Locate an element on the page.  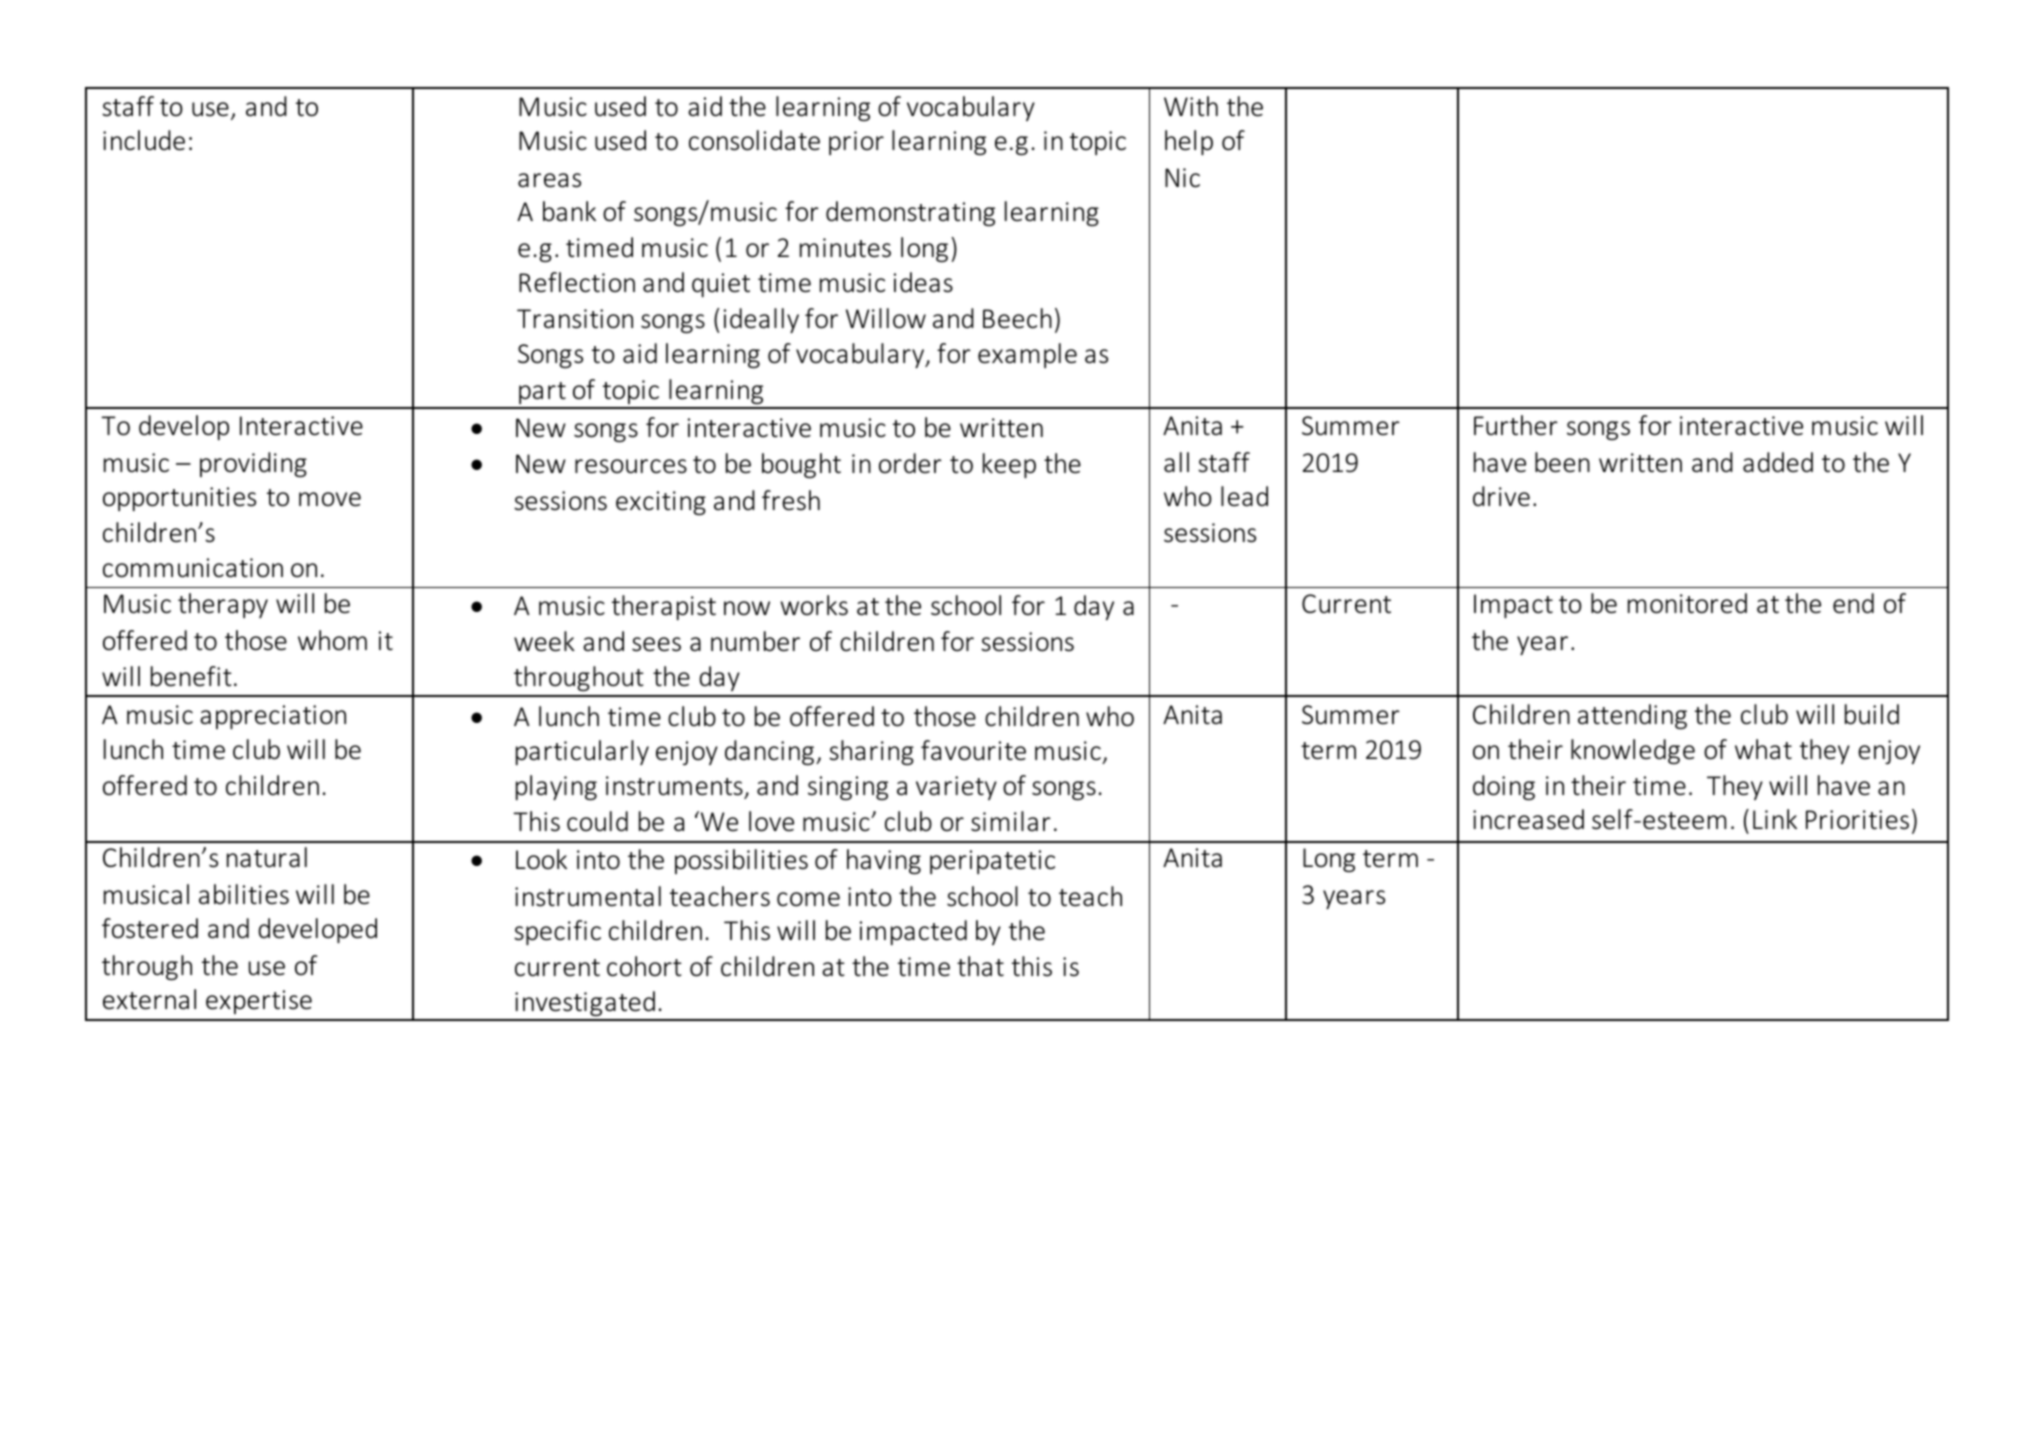
include is located at coordinates (144, 140).
